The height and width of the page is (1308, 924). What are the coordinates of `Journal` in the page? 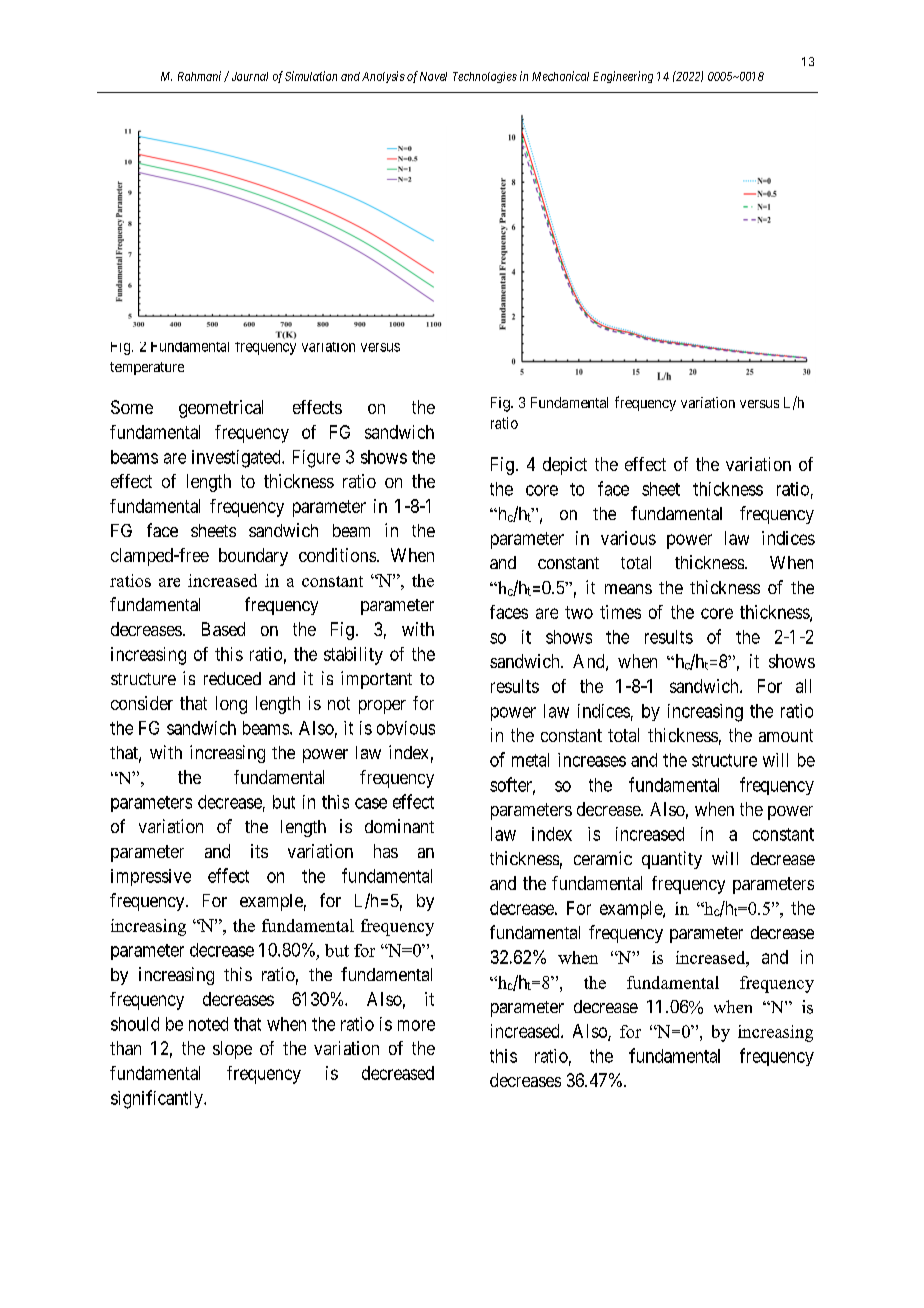 It's located at (250, 76).
